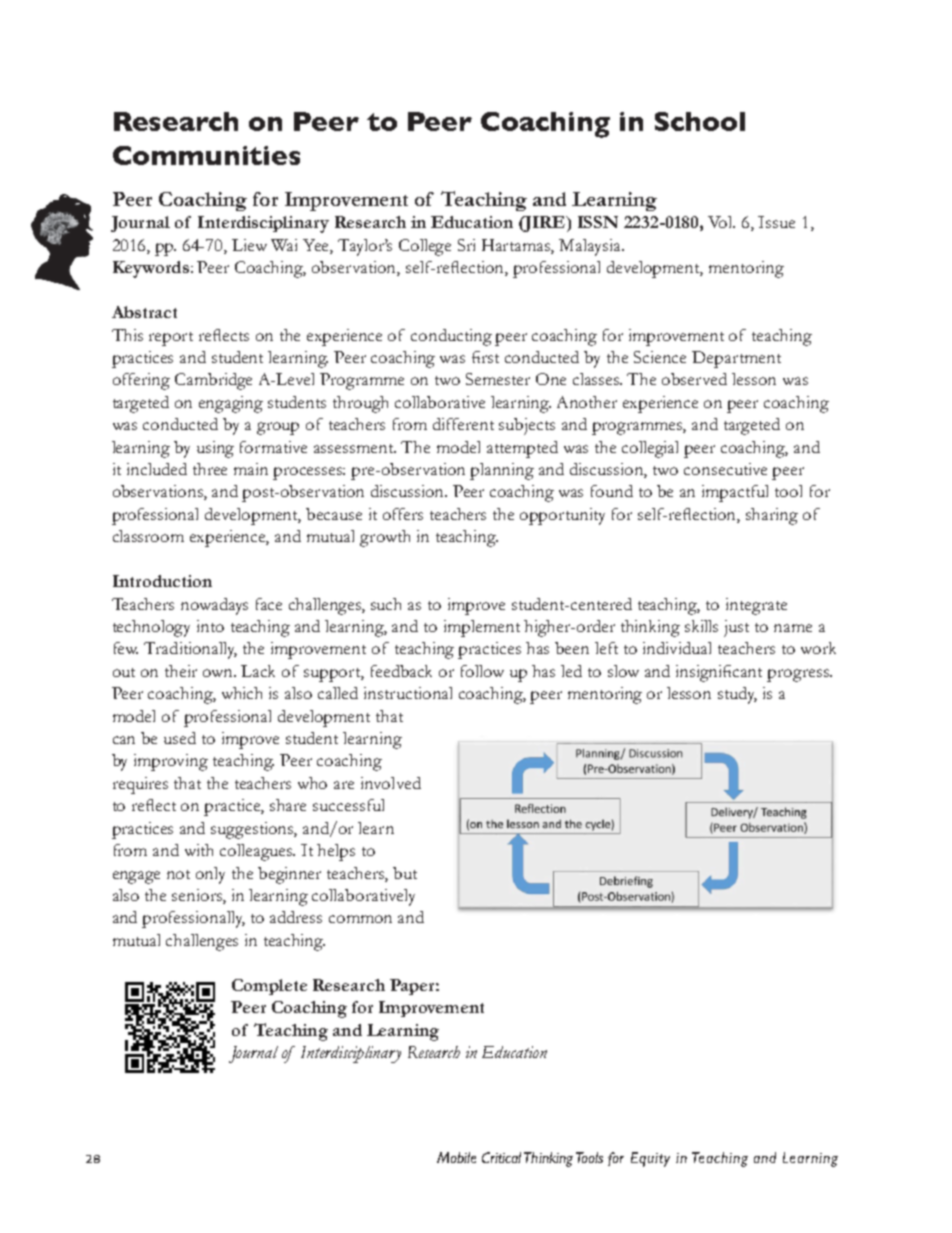 The image size is (952, 1233). Describe the element at coordinates (482, 628) in the screenshot. I see `implement` at that location.
